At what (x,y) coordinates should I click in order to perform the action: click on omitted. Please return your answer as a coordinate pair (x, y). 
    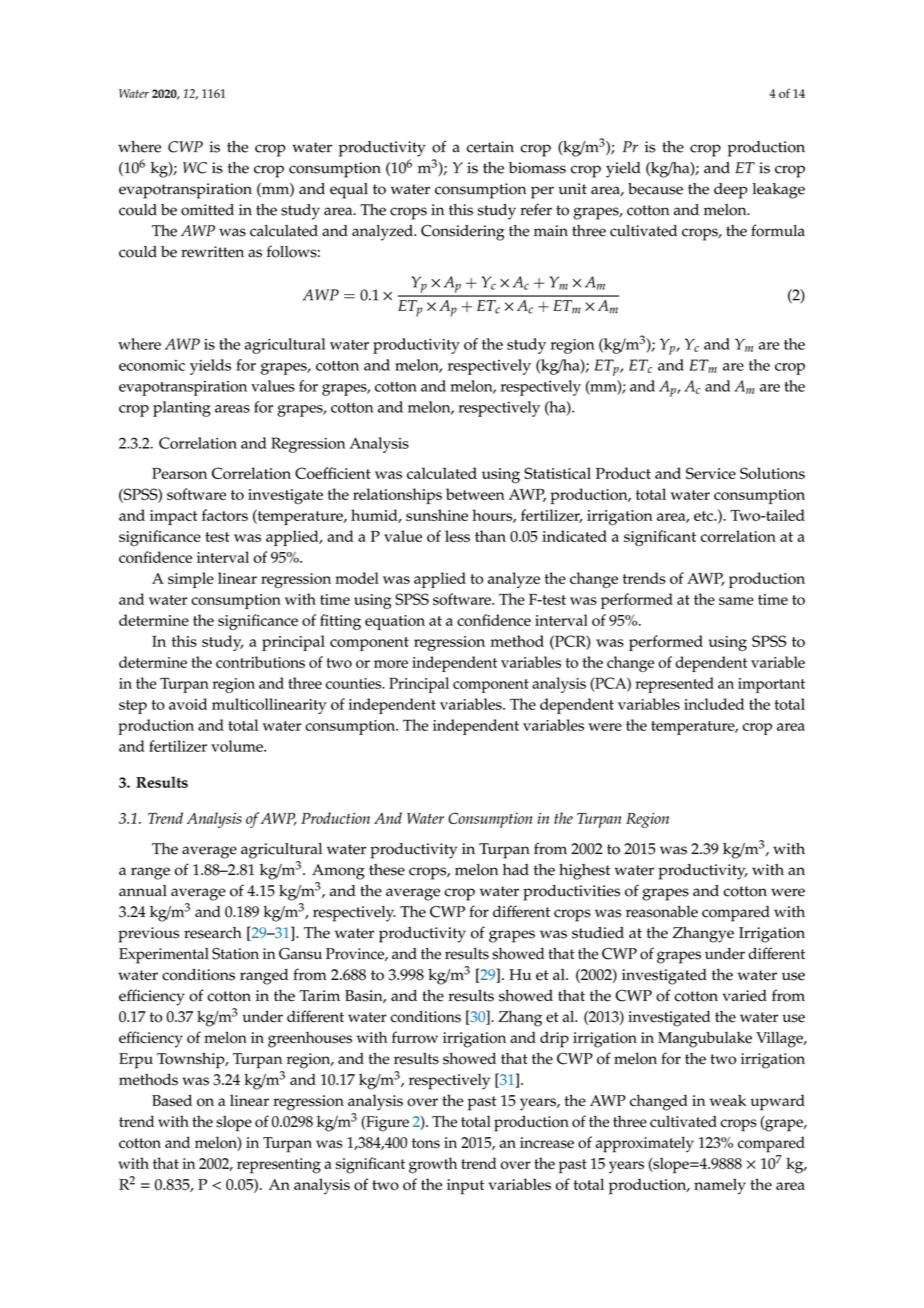
    Looking at the image, I should click on (207, 210).
